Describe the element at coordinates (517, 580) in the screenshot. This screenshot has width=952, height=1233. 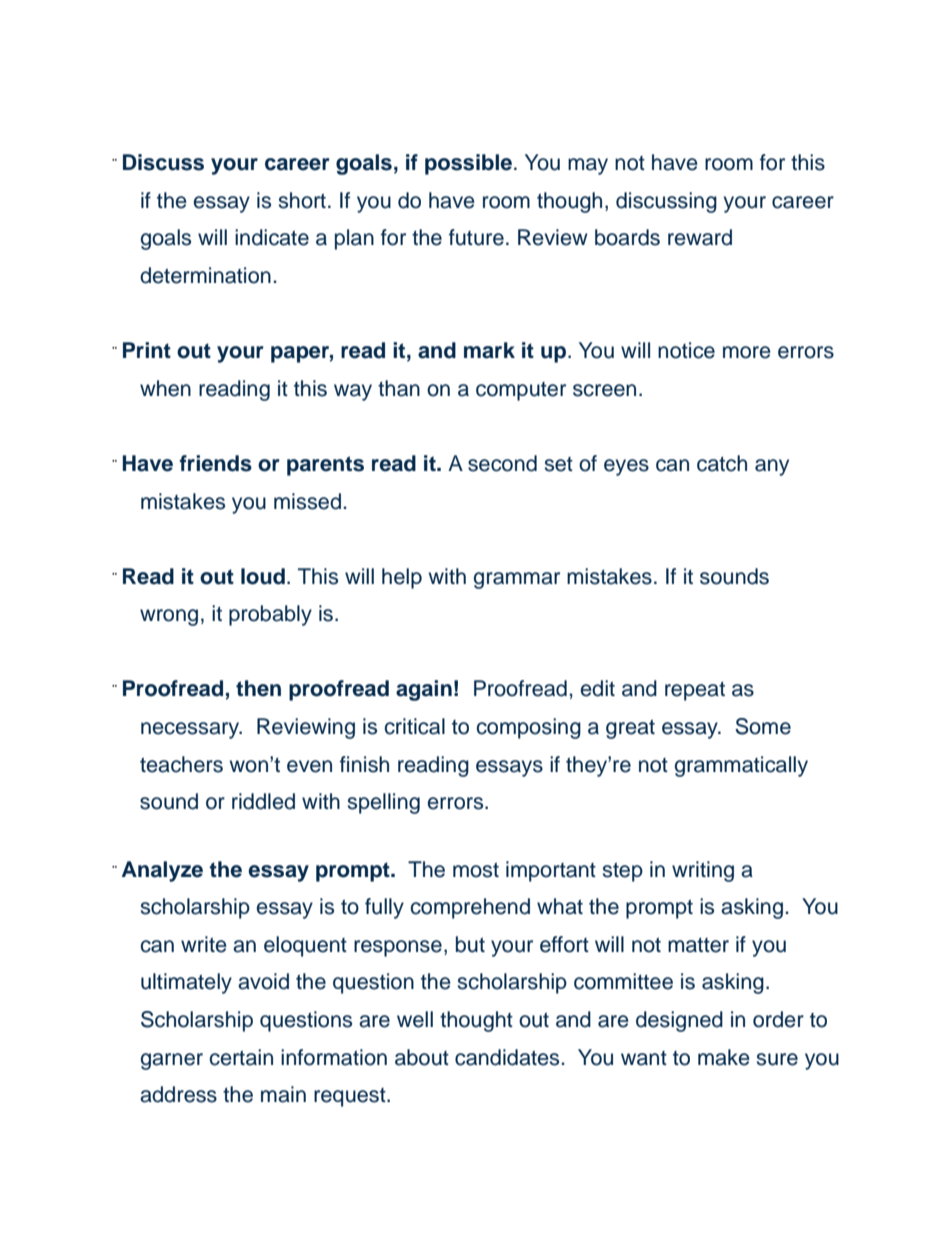
I see `grammar` at that location.
